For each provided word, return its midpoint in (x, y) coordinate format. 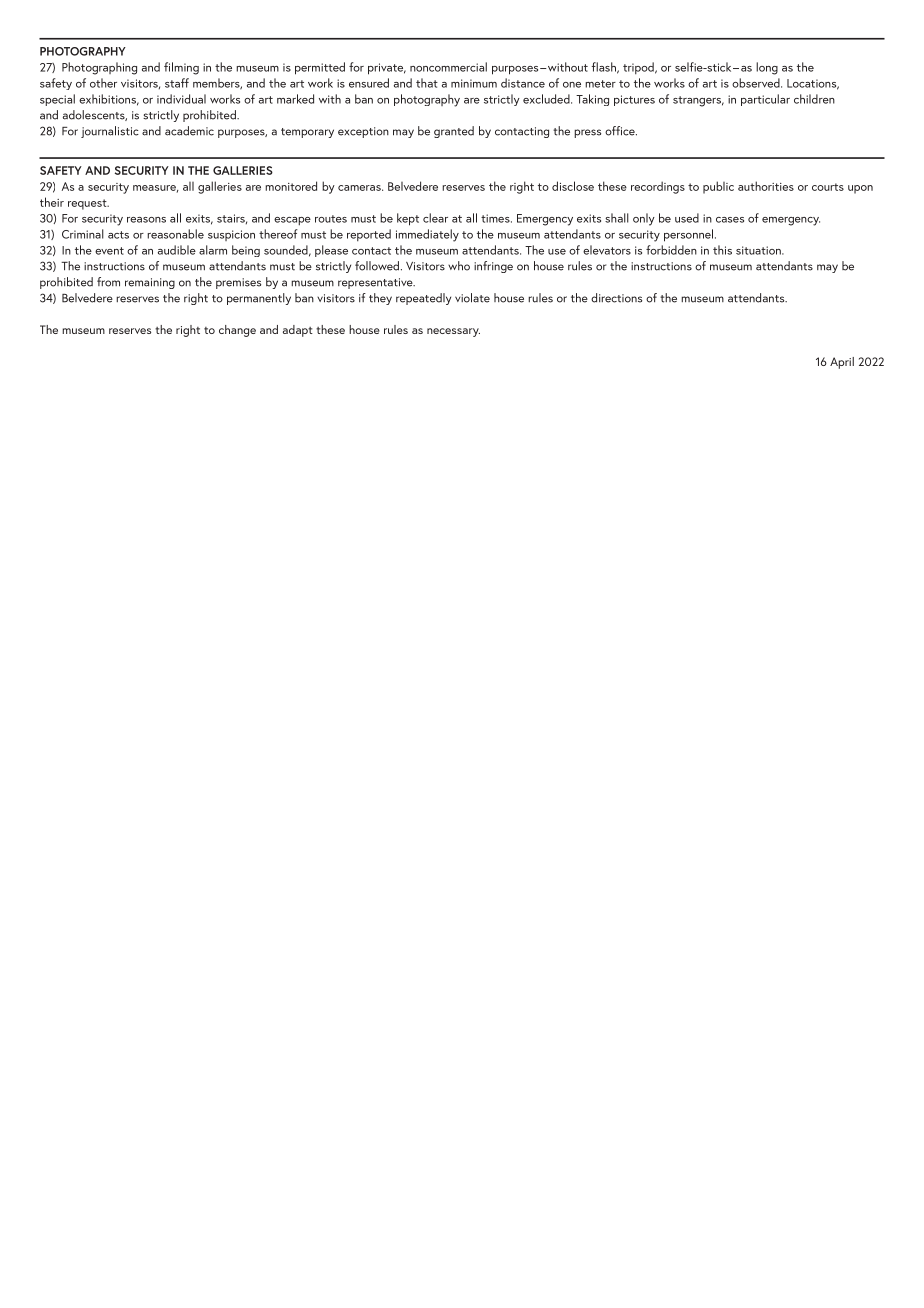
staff (177, 83)
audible (177, 250)
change (237, 331)
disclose (573, 186)
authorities (766, 186)
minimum (474, 83)
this (722, 250)
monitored (291, 186)
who (459, 266)
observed (757, 83)
